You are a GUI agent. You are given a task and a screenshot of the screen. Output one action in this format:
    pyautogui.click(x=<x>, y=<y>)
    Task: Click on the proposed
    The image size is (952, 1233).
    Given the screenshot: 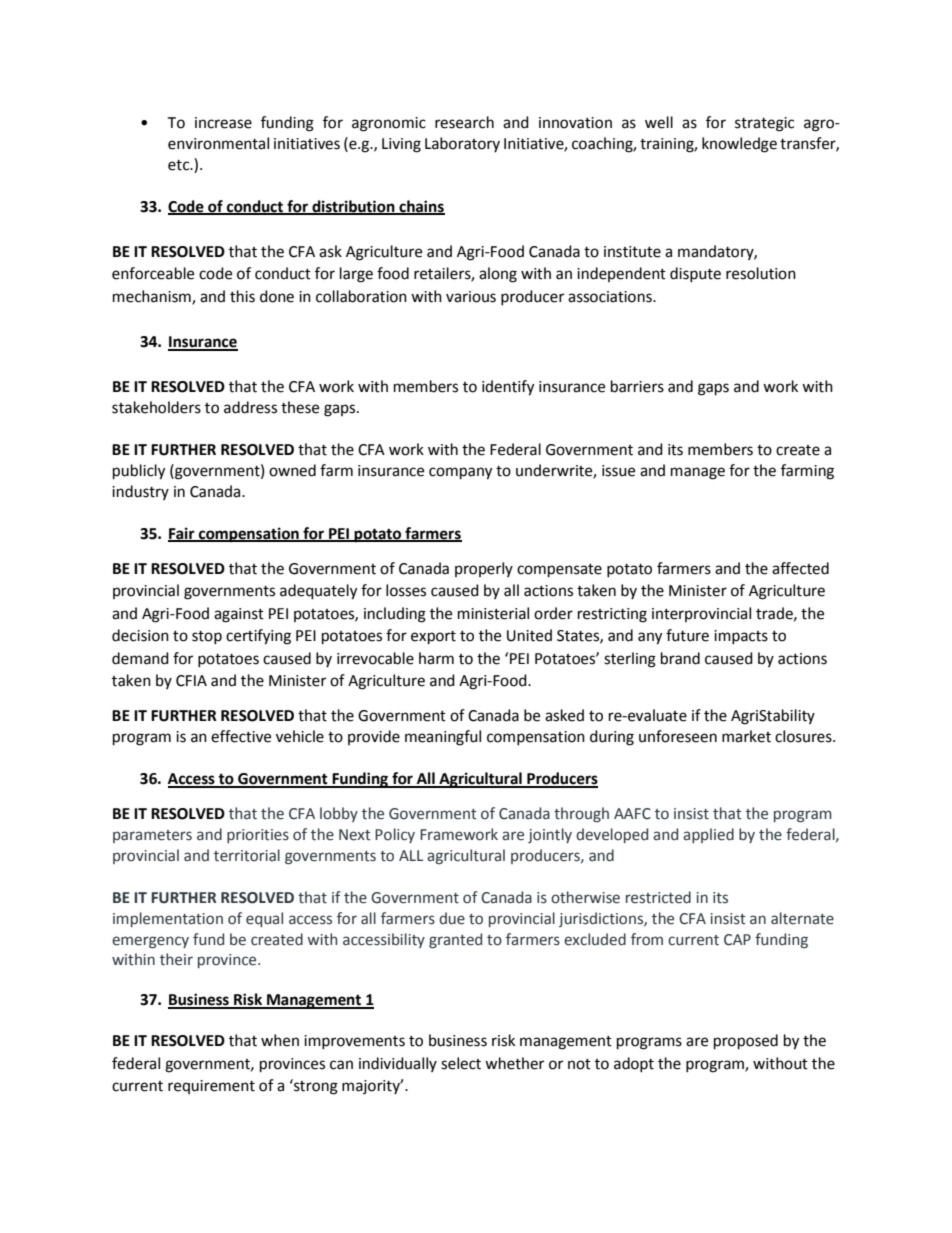 What is the action you would take?
    pyautogui.click(x=746, y=1042)
